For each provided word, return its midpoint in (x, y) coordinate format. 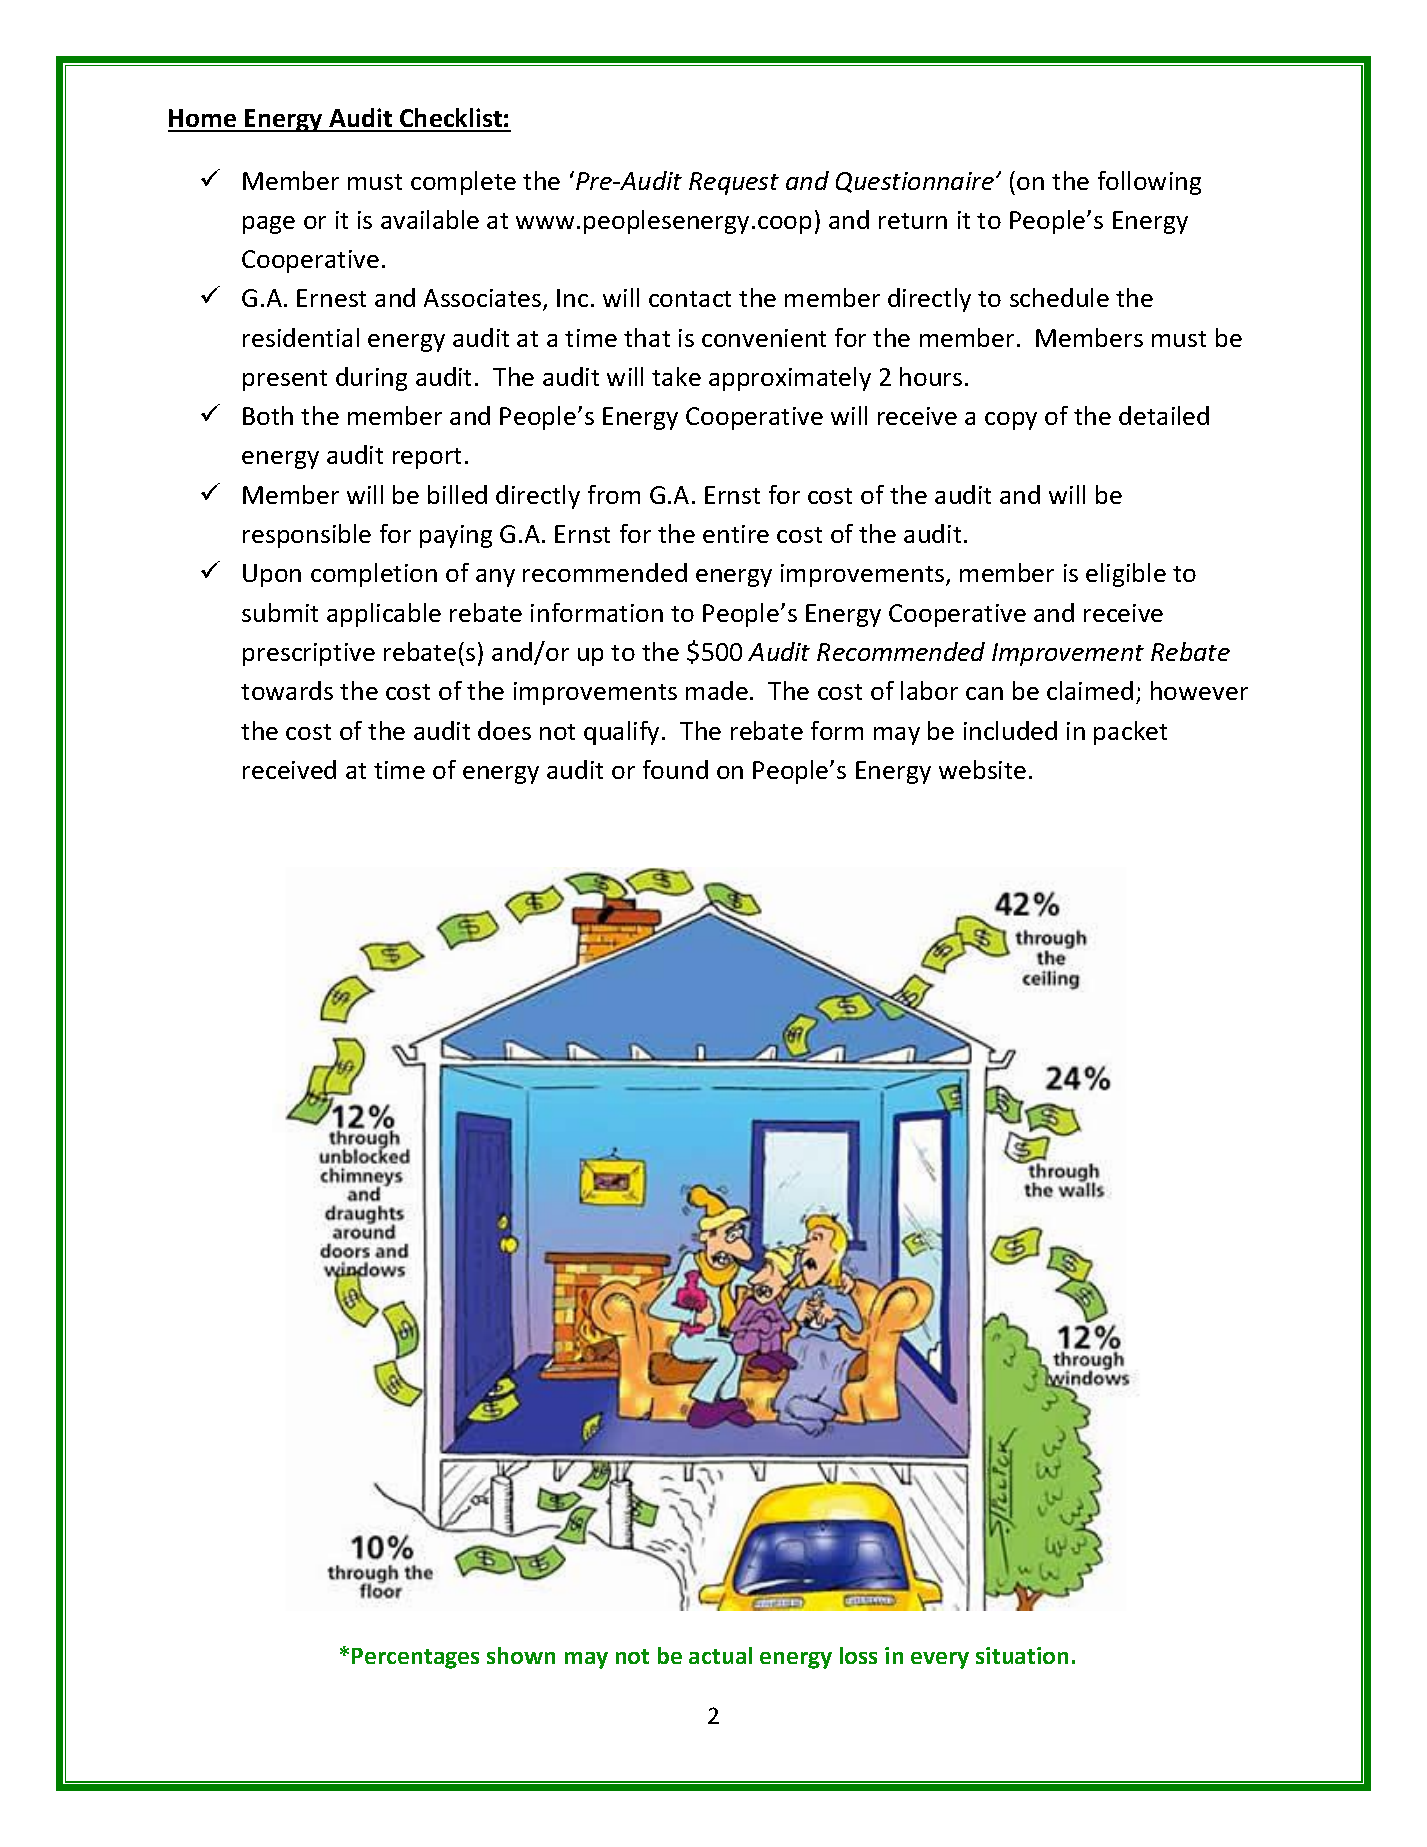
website (982, 769)
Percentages (415, 1658)
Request (734, 183)
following (1149, 183)
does (504, 730)
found (675, 769)
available (430, 219)
